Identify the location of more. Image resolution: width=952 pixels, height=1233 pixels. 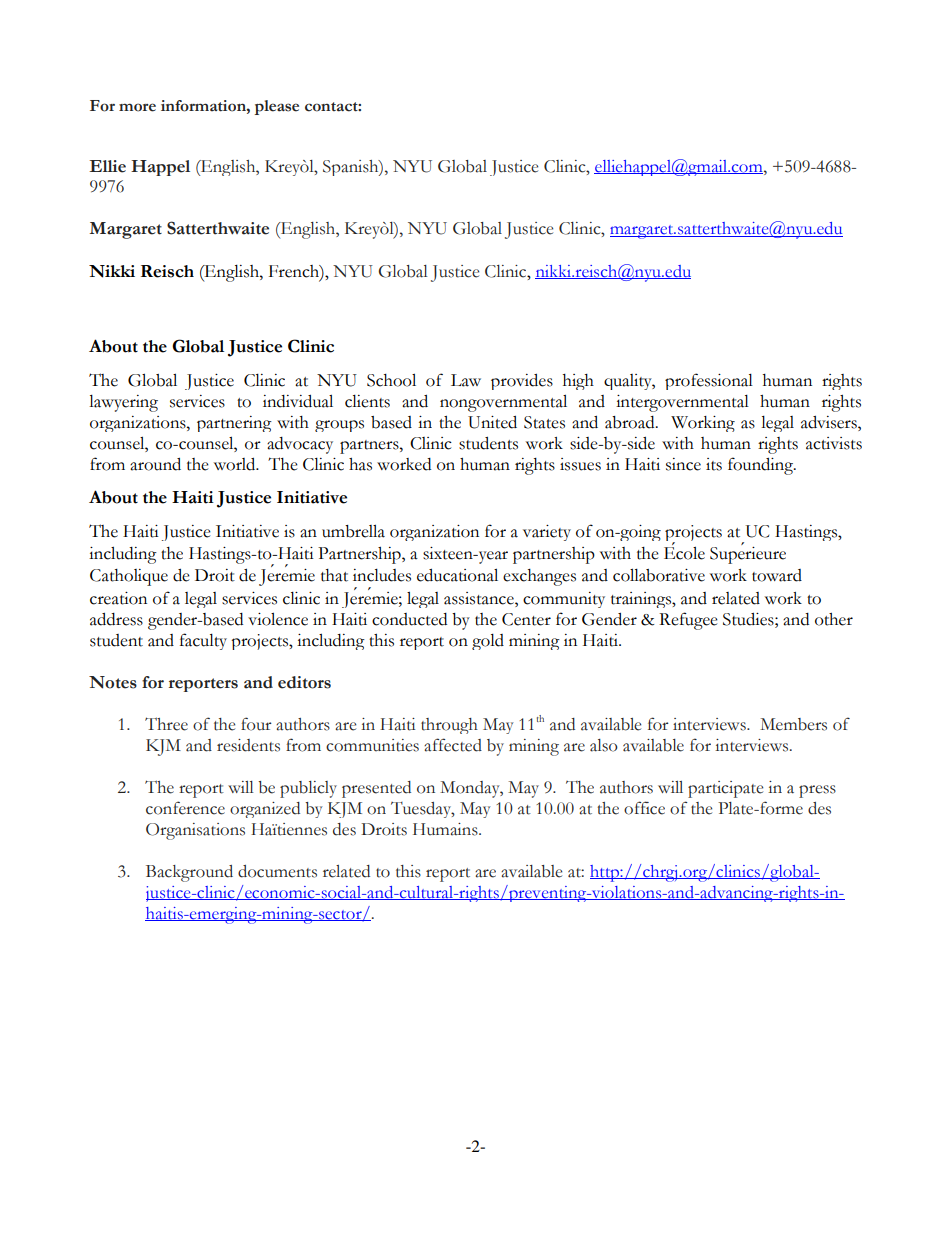
(137, 107).
